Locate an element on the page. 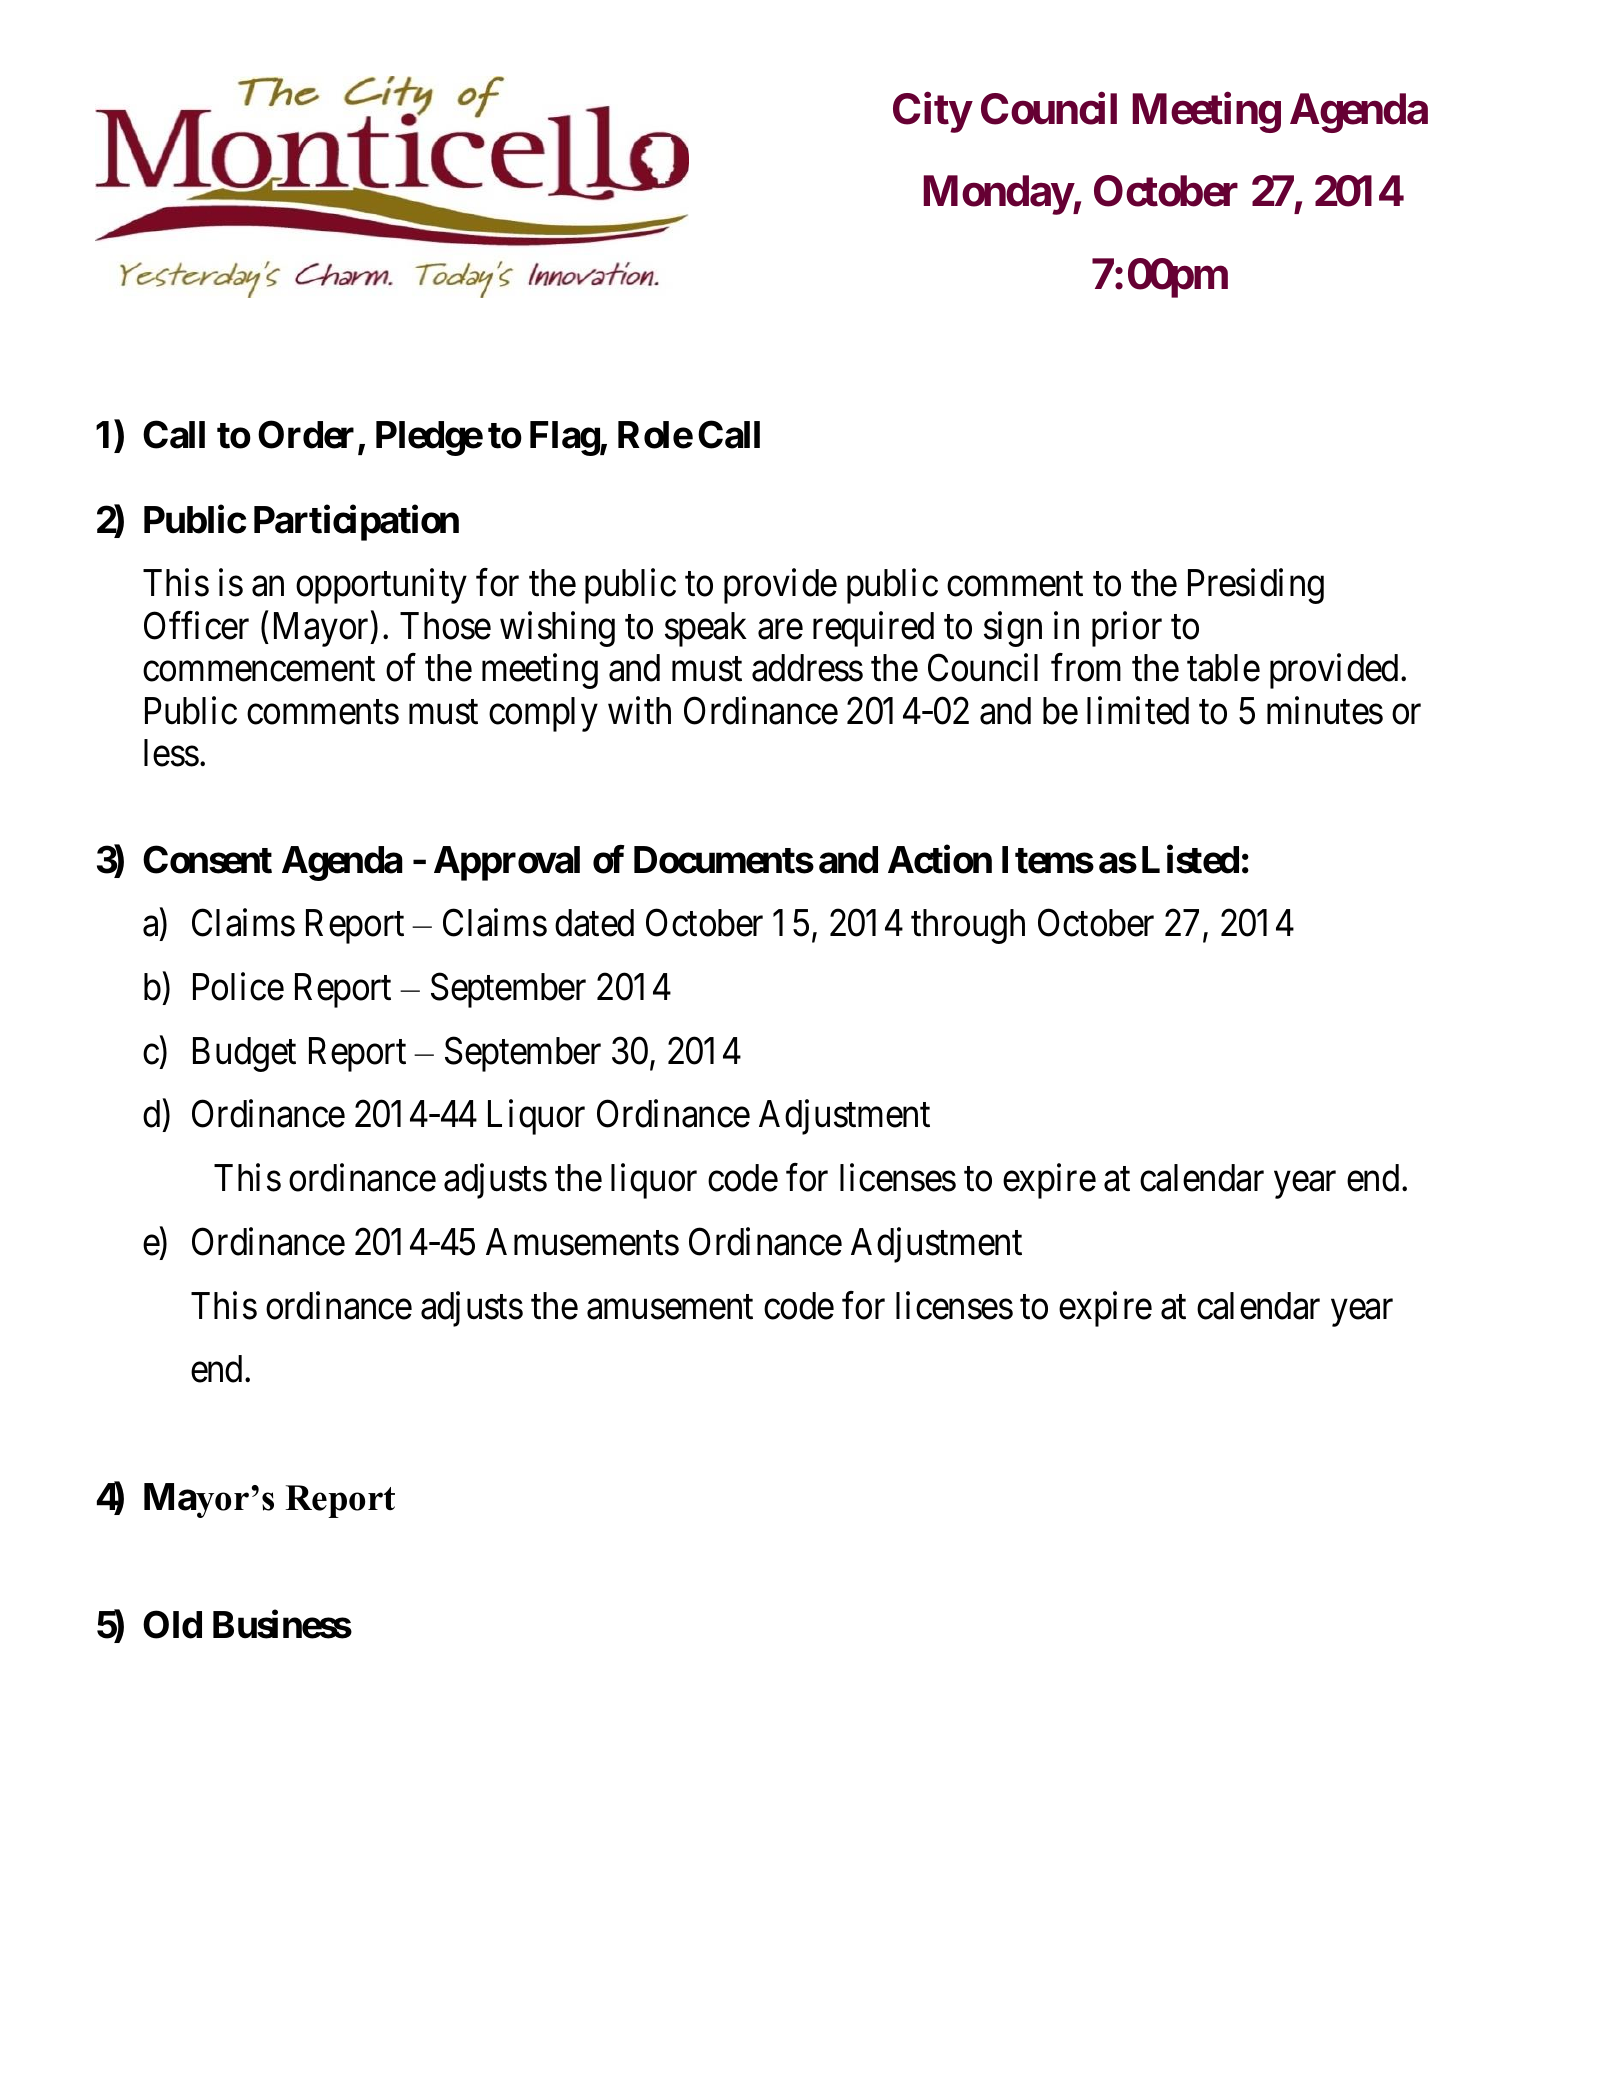 The width and height of the page is (1615, 2090). Approval is located at coordinates (507, 863).
